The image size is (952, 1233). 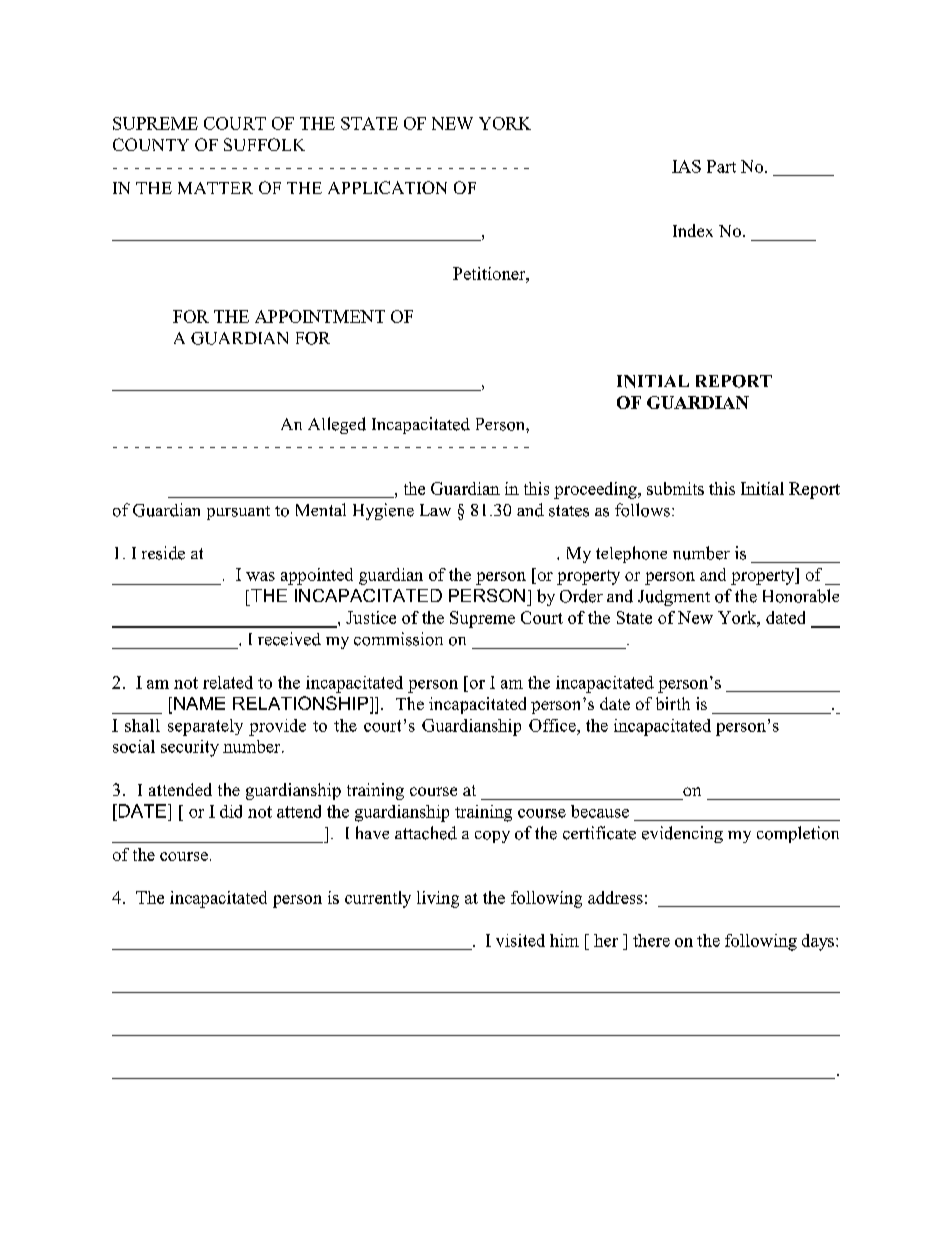 I want to click on telephone, so click(x=631, y=554).
